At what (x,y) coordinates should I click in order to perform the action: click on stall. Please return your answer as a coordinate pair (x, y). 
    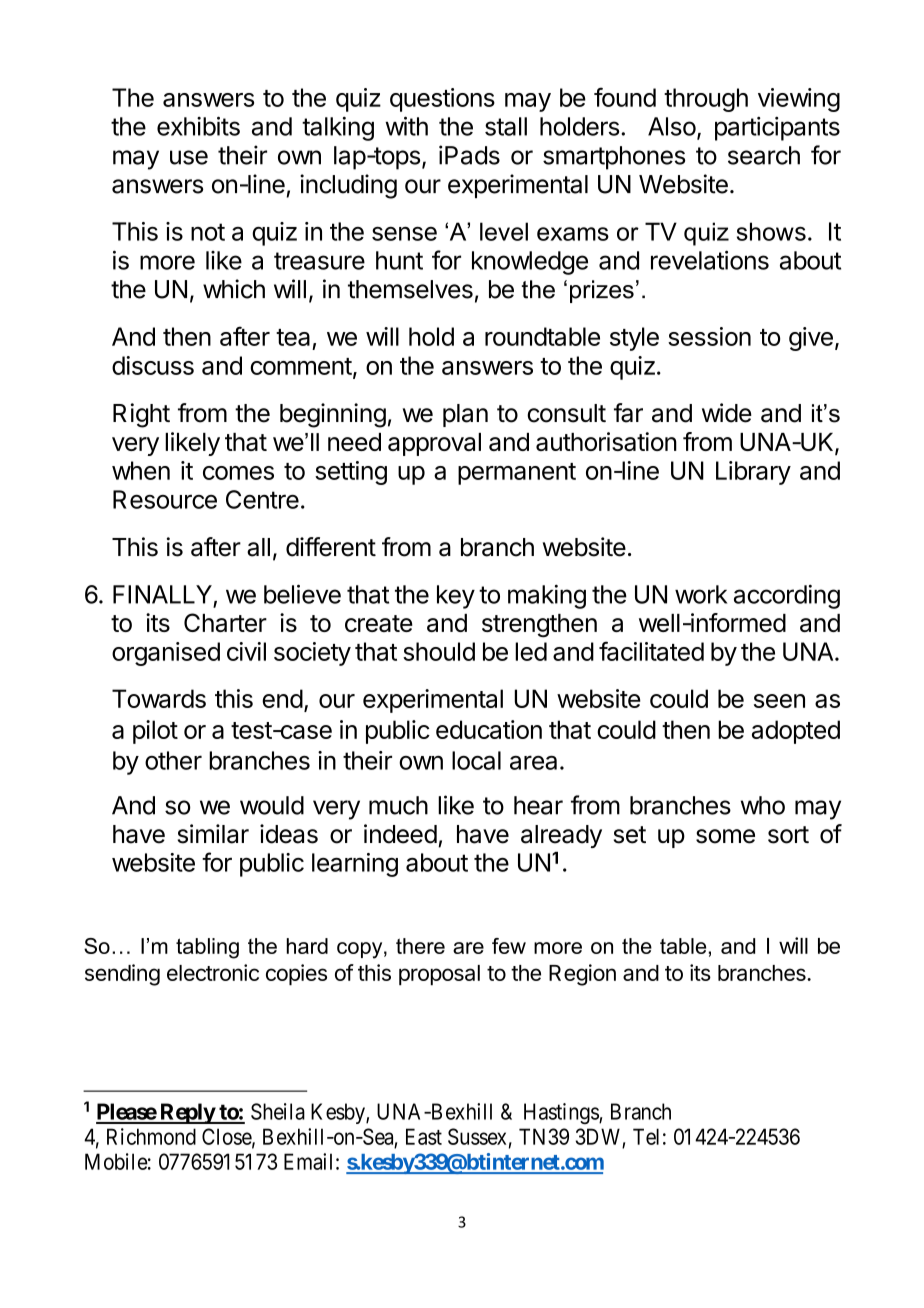
    Looking at the image, I should click on (506, 126).
